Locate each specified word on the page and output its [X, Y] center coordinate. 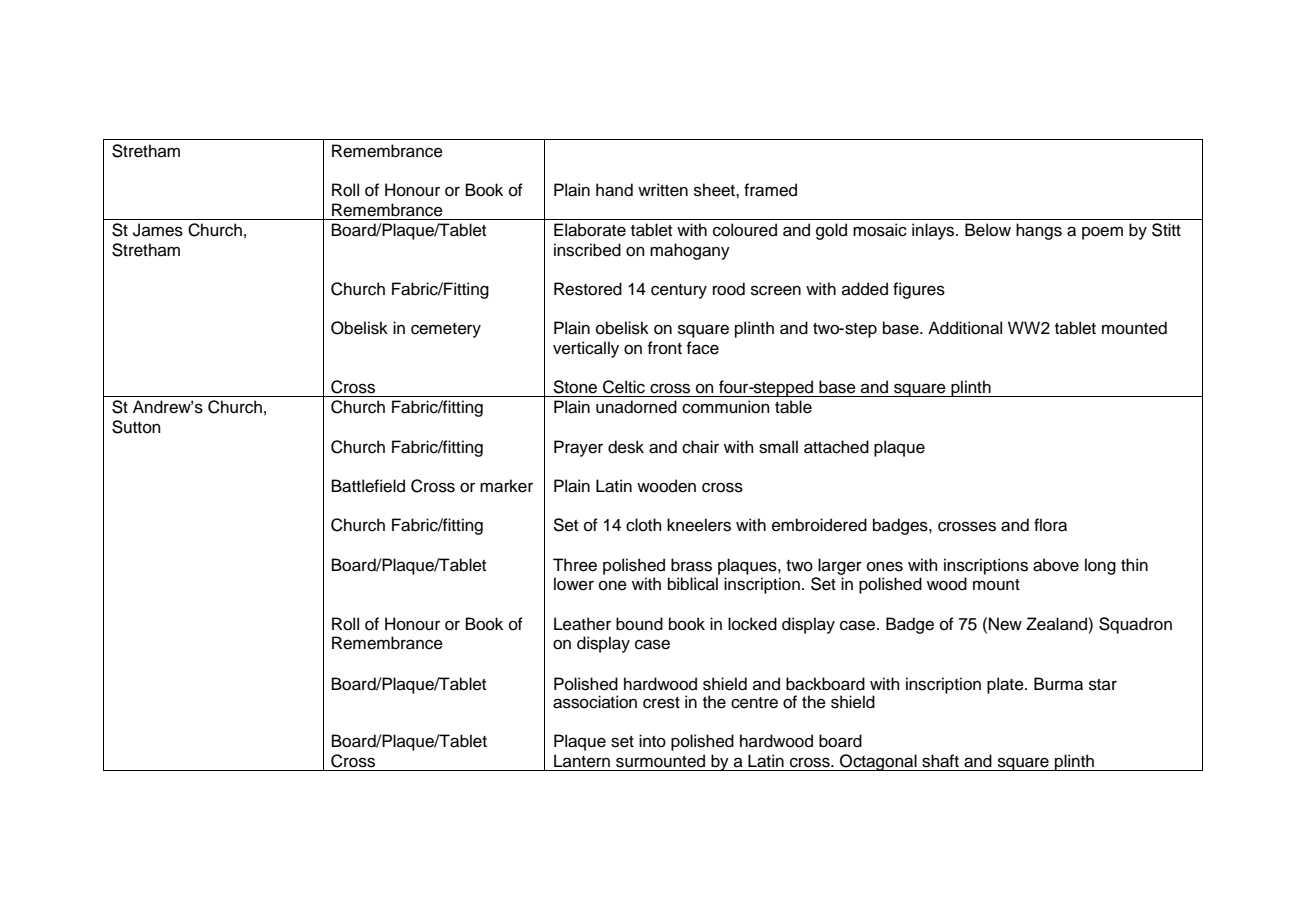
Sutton [136, 427]
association [595, 702]
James [158, 230]
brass [691, 565]
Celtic [624, 387]
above [1056, 565]
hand [614, 190]
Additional [965, 328]
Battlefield [368, 486]
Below [988, 230]
